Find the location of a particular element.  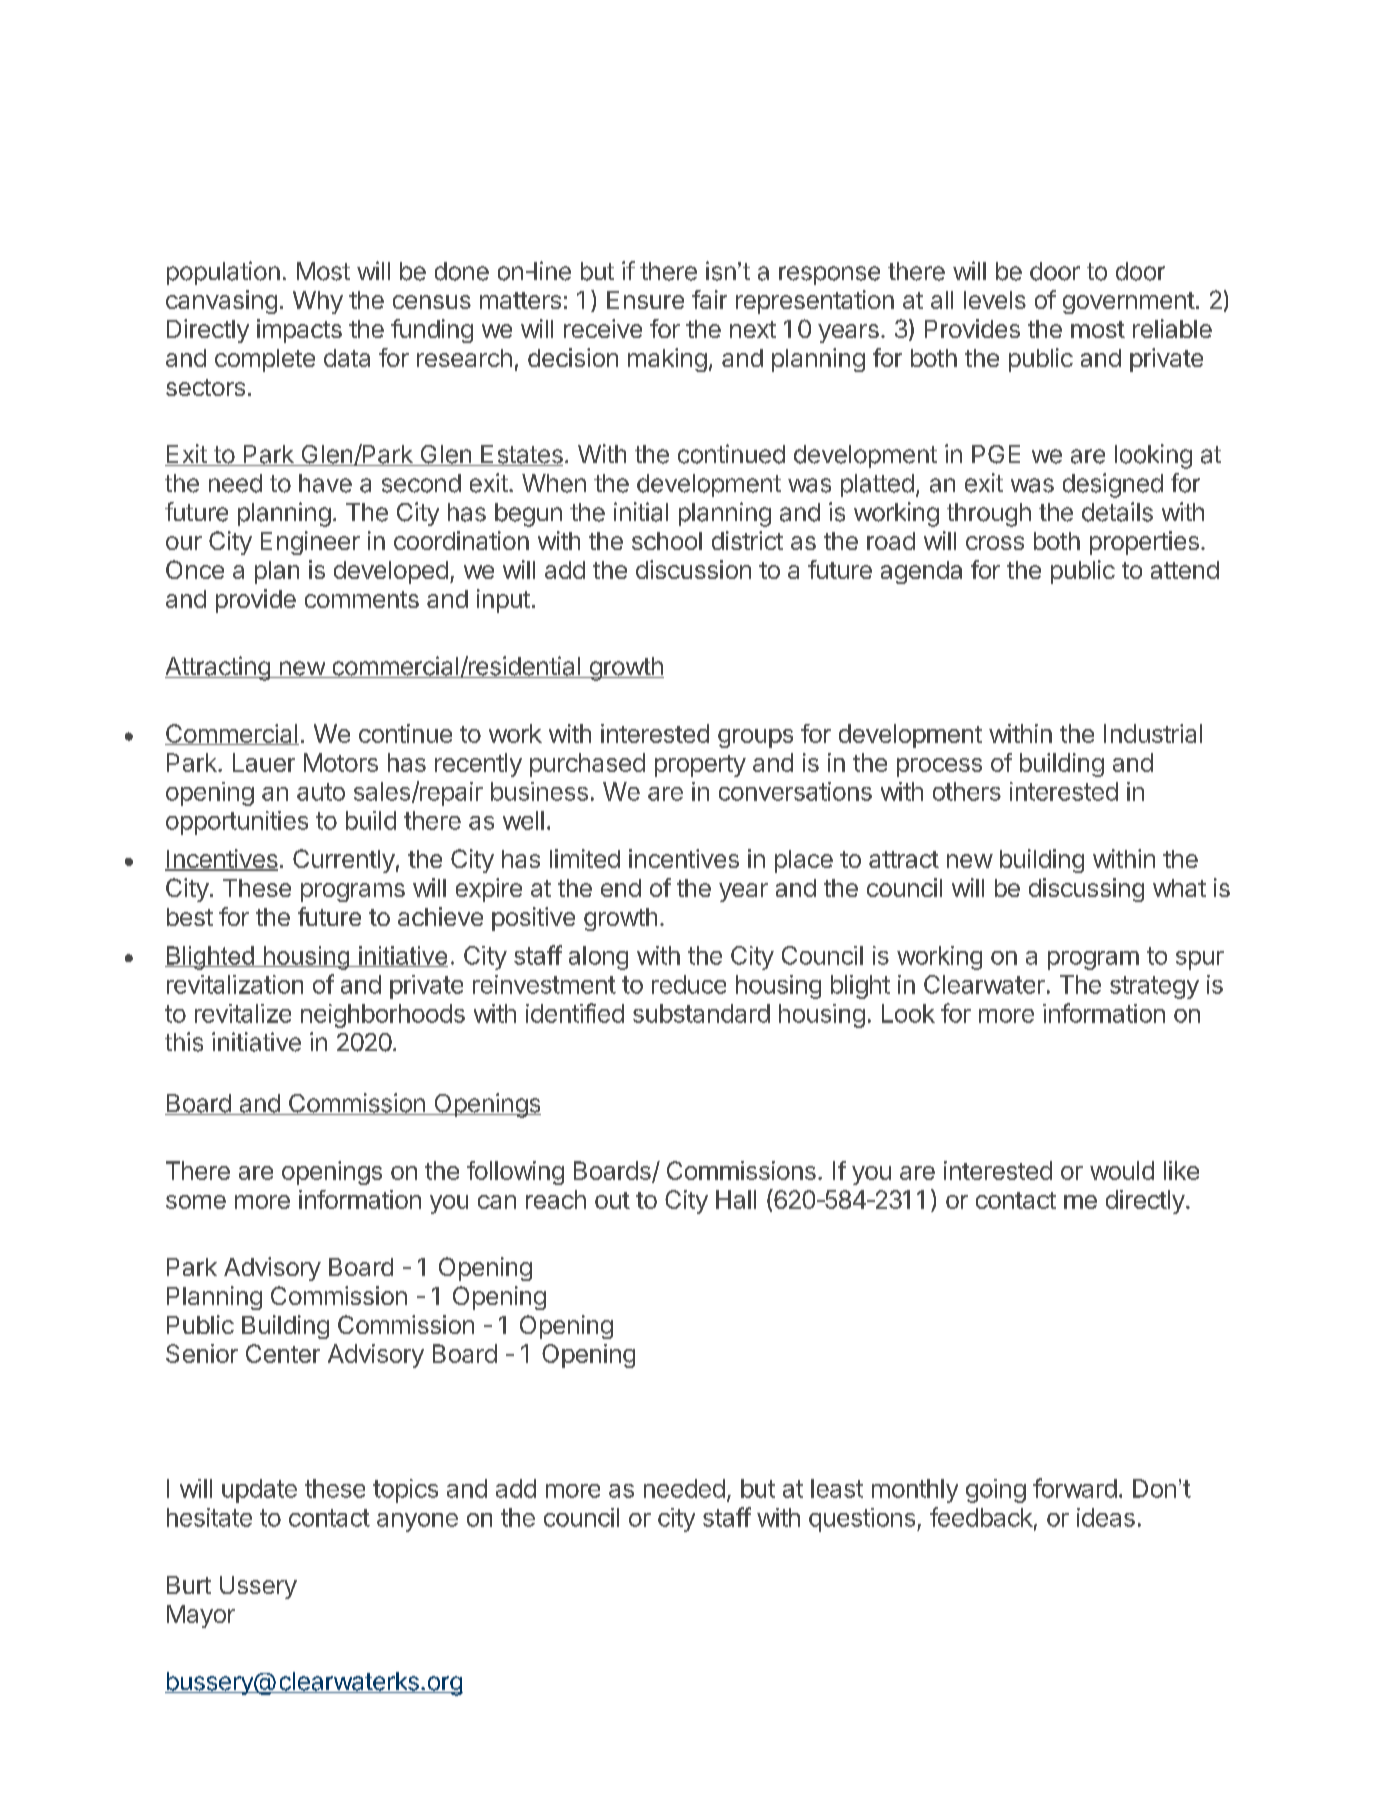

Burt is located at coordinates (189, 1585).
